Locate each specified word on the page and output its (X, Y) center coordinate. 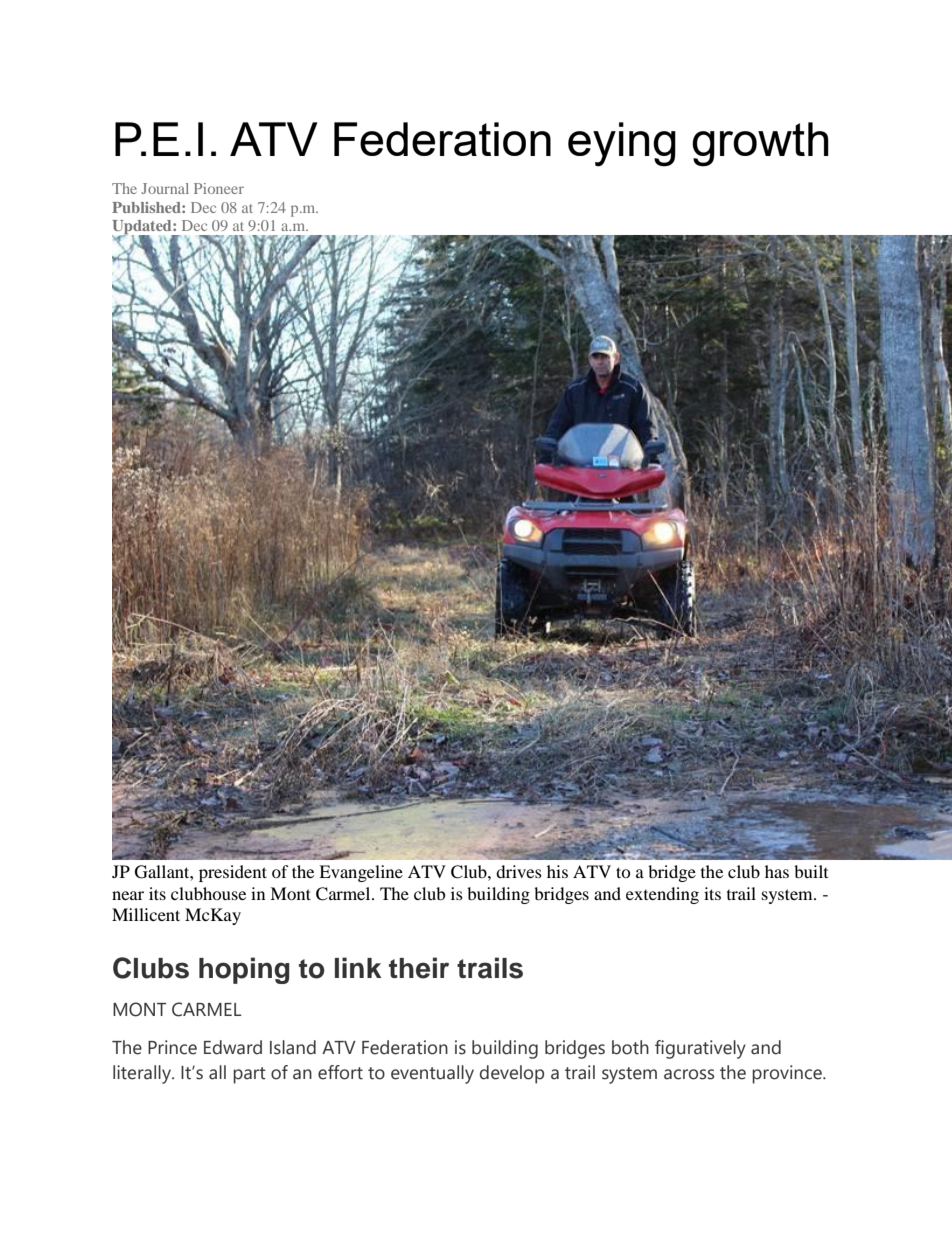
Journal (165, 188)
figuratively (700, 1049)
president (233, 873)
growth (760, 144)
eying (622, 144)
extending (662, 895)
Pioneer (219, 188)
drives (519, 871)
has (777, 871)
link (358, 967)
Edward (233, 1047)
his (557, 871)
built (811, 871)
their (419, 968)
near (128, 895)
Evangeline (361, 873)
